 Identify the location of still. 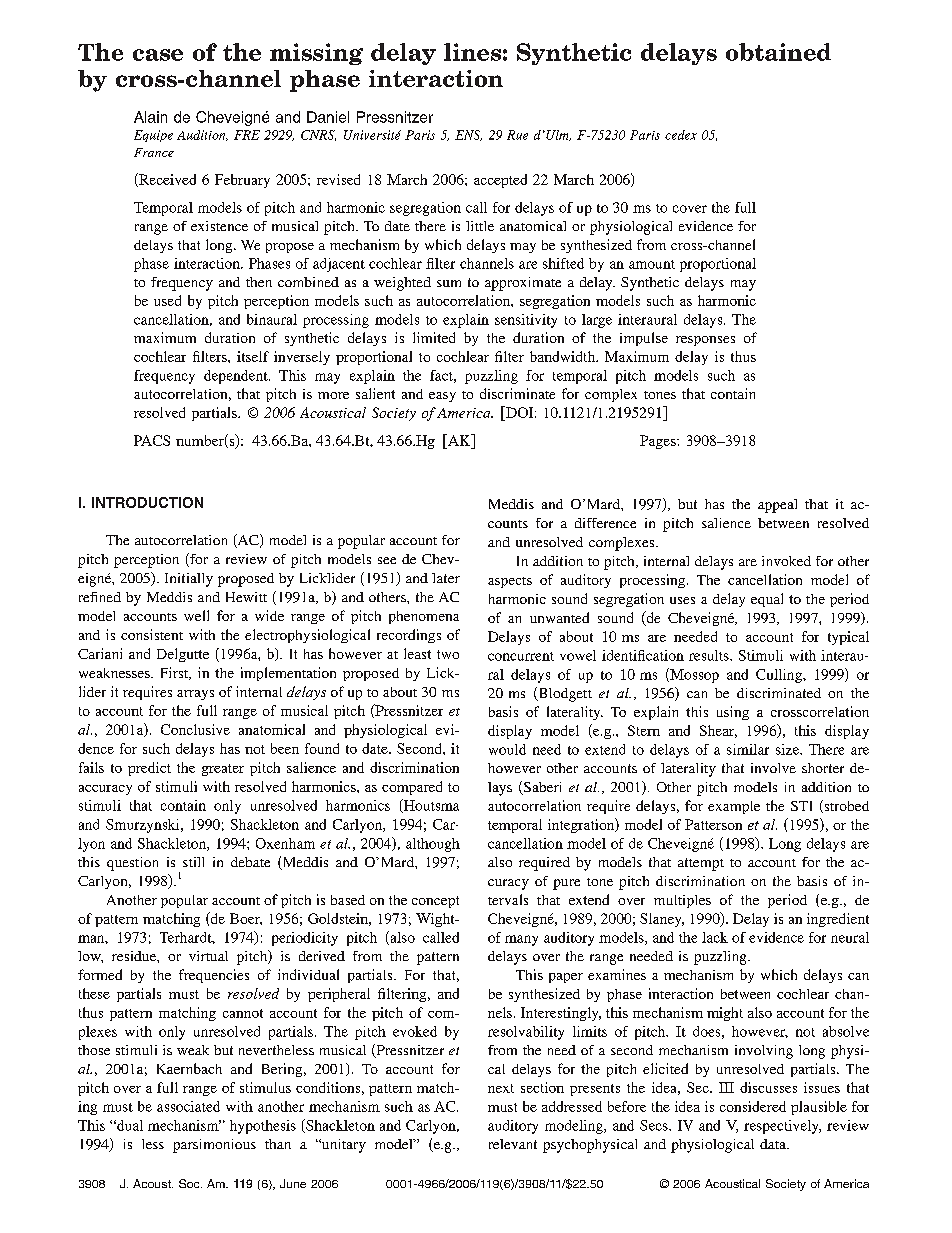
(193, 862).
